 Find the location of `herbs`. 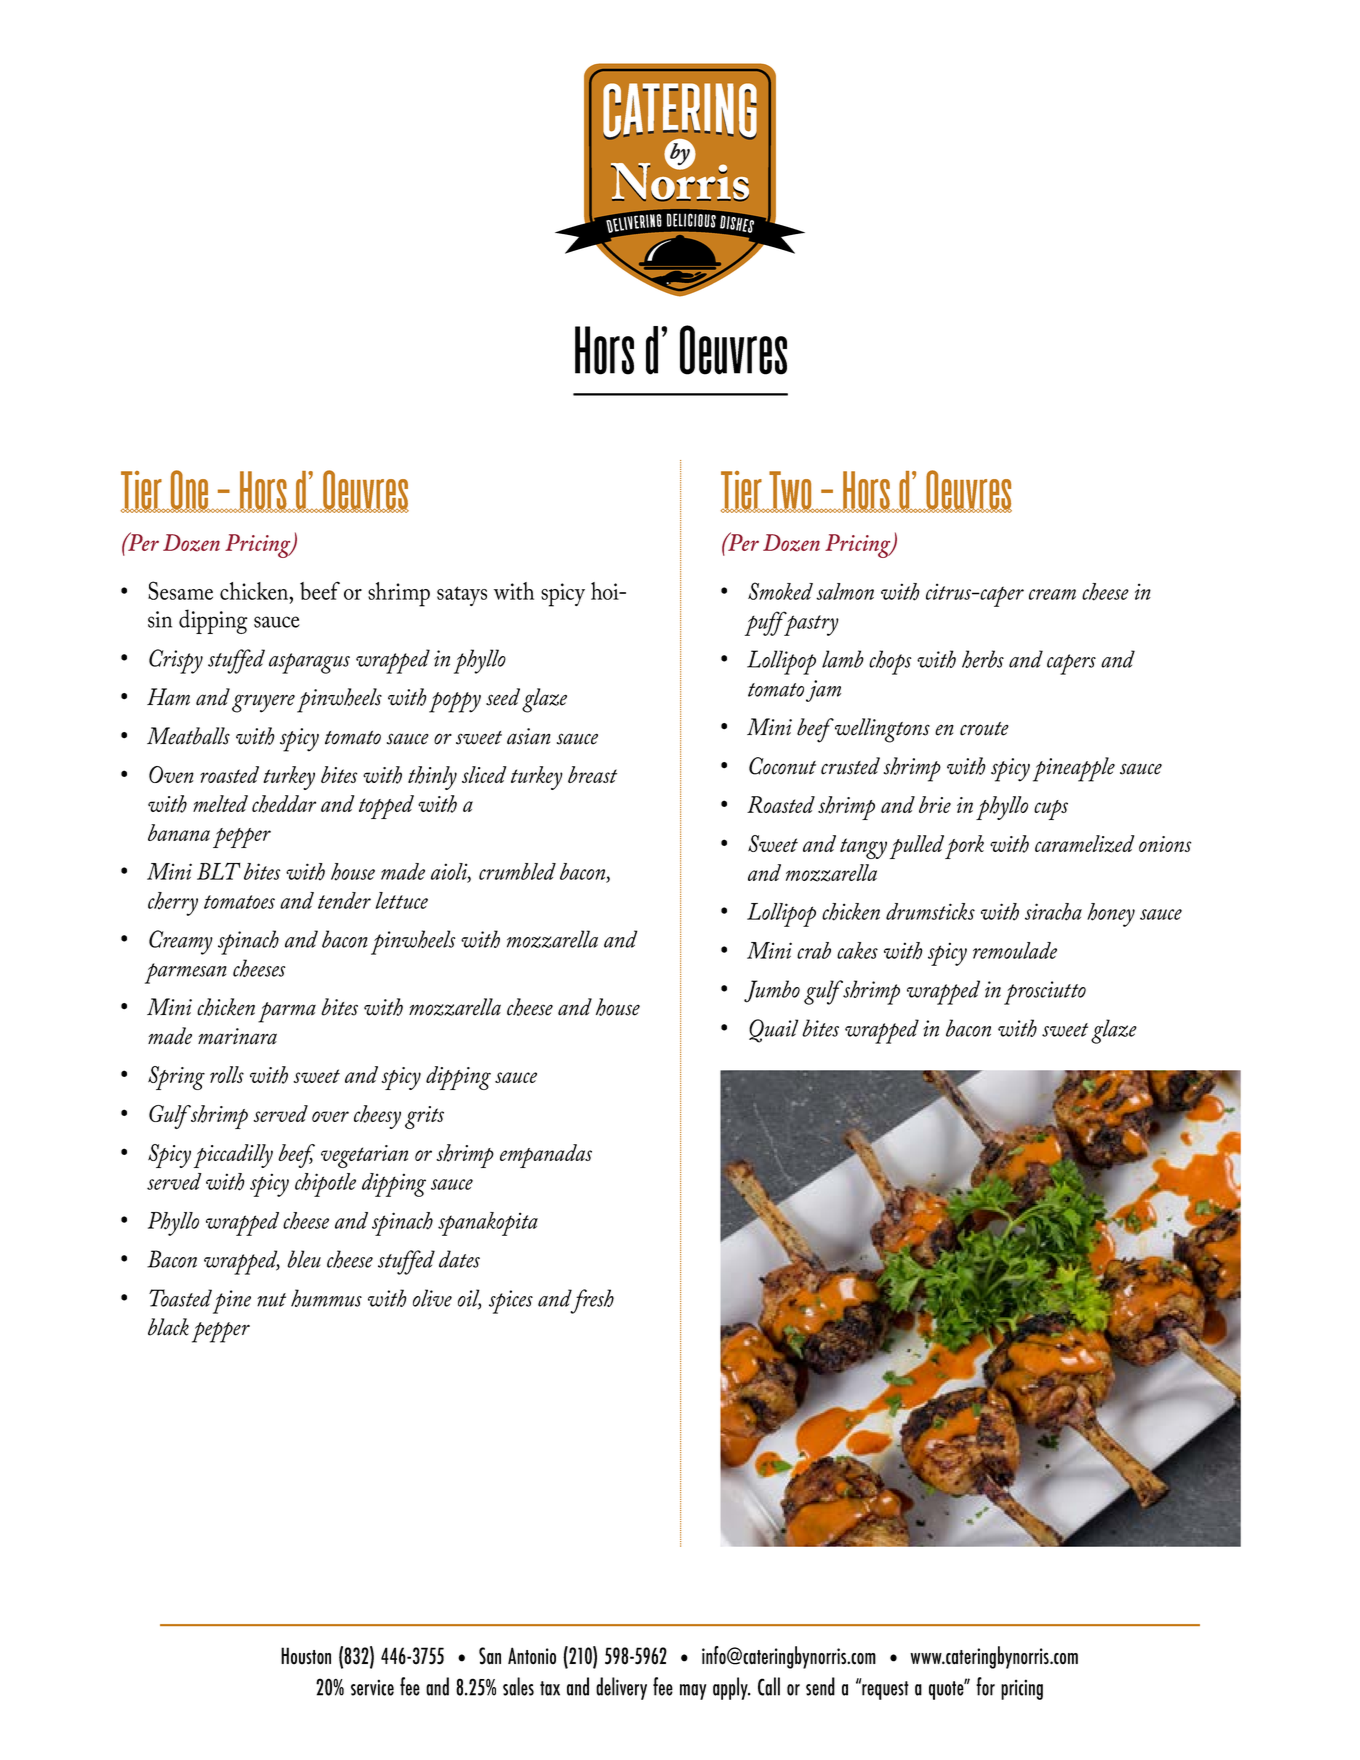

herbs is located at coordinates (983, 659).
